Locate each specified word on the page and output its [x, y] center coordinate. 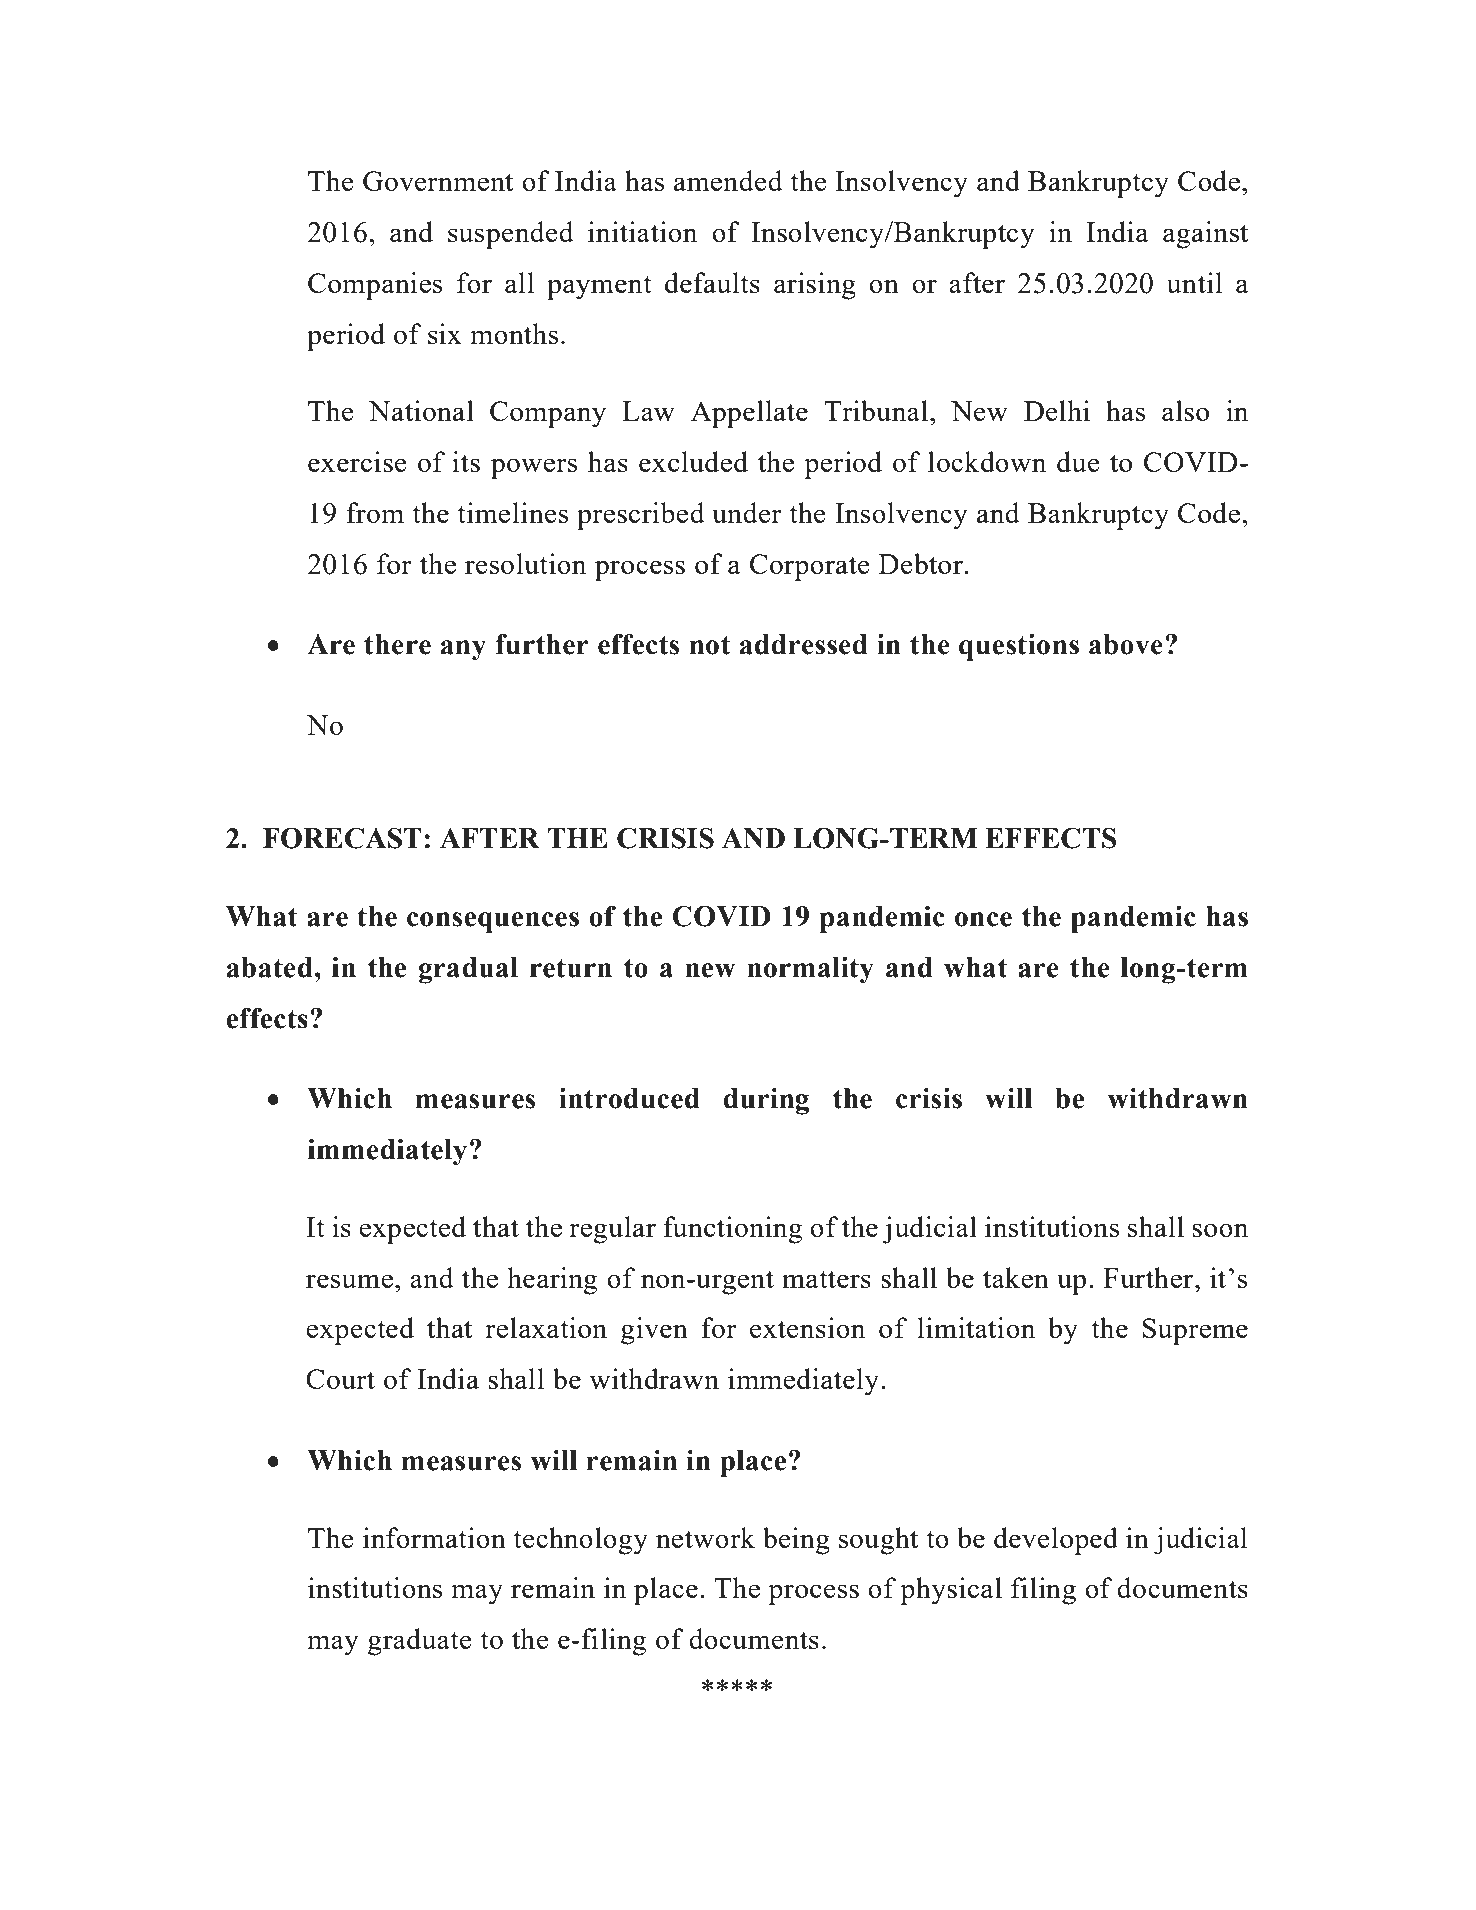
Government [438, 181]
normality [810, 970]
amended [728, 180]
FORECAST [342, 838]
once [983, 919]
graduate [420, 1642]
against [1205, 235]
